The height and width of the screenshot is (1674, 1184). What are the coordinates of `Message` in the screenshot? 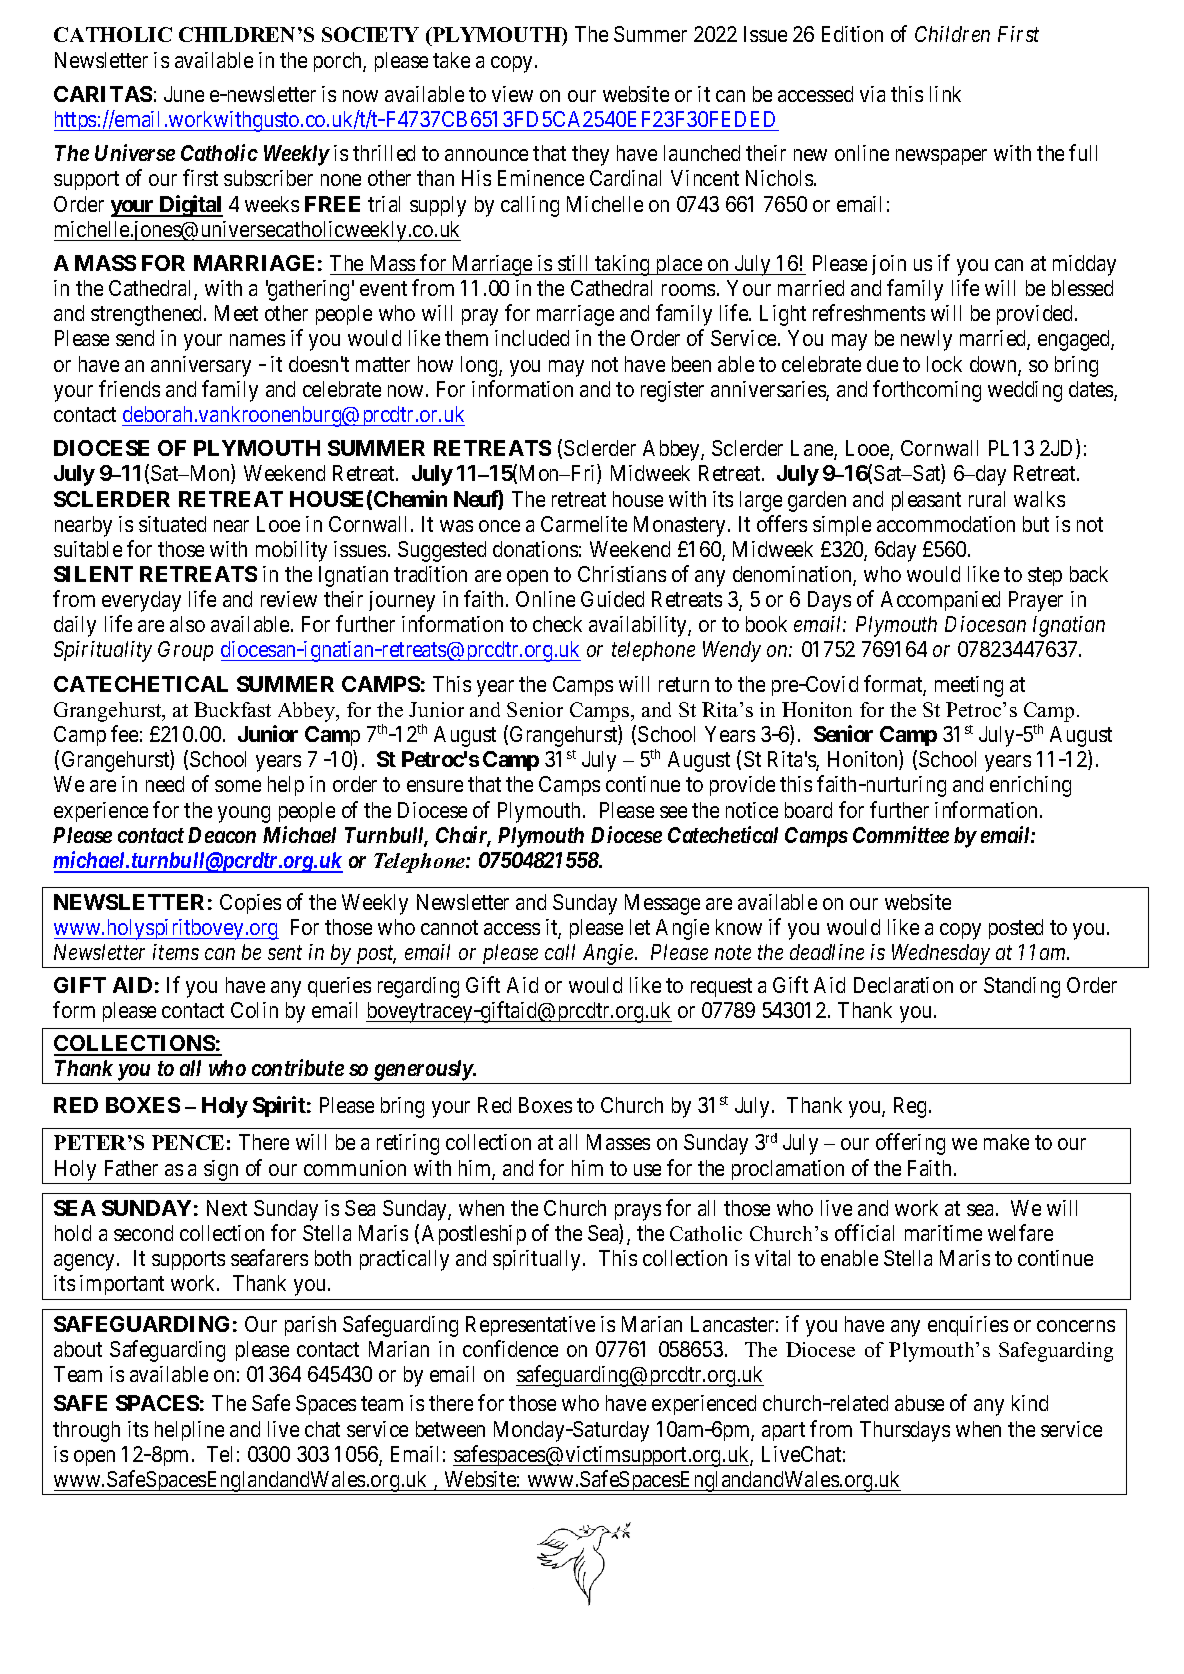 It's located at (662, 904).
